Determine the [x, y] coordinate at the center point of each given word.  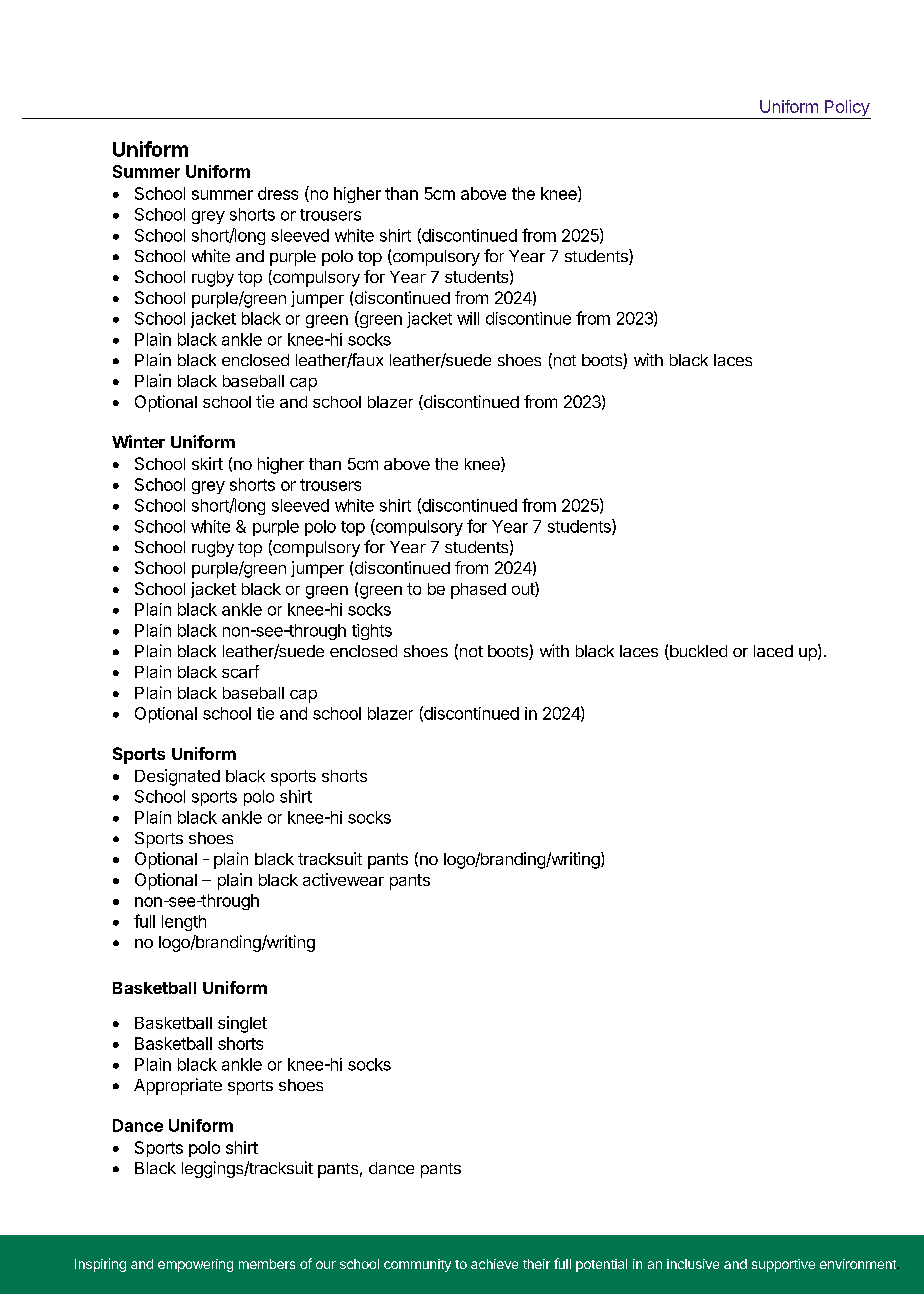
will [468, 318]
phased [478, 591]
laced [773, 651]
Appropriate [178, 1086]
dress [278, 193]
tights [372, 632]
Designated [177, 777]
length [184, 923]
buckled [697, 652]
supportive [783, 1265]
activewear [343, 879]
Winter [138, 441]
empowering [195, 1265]
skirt [207, 463]
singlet [242, 1024]
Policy [847, 109]
